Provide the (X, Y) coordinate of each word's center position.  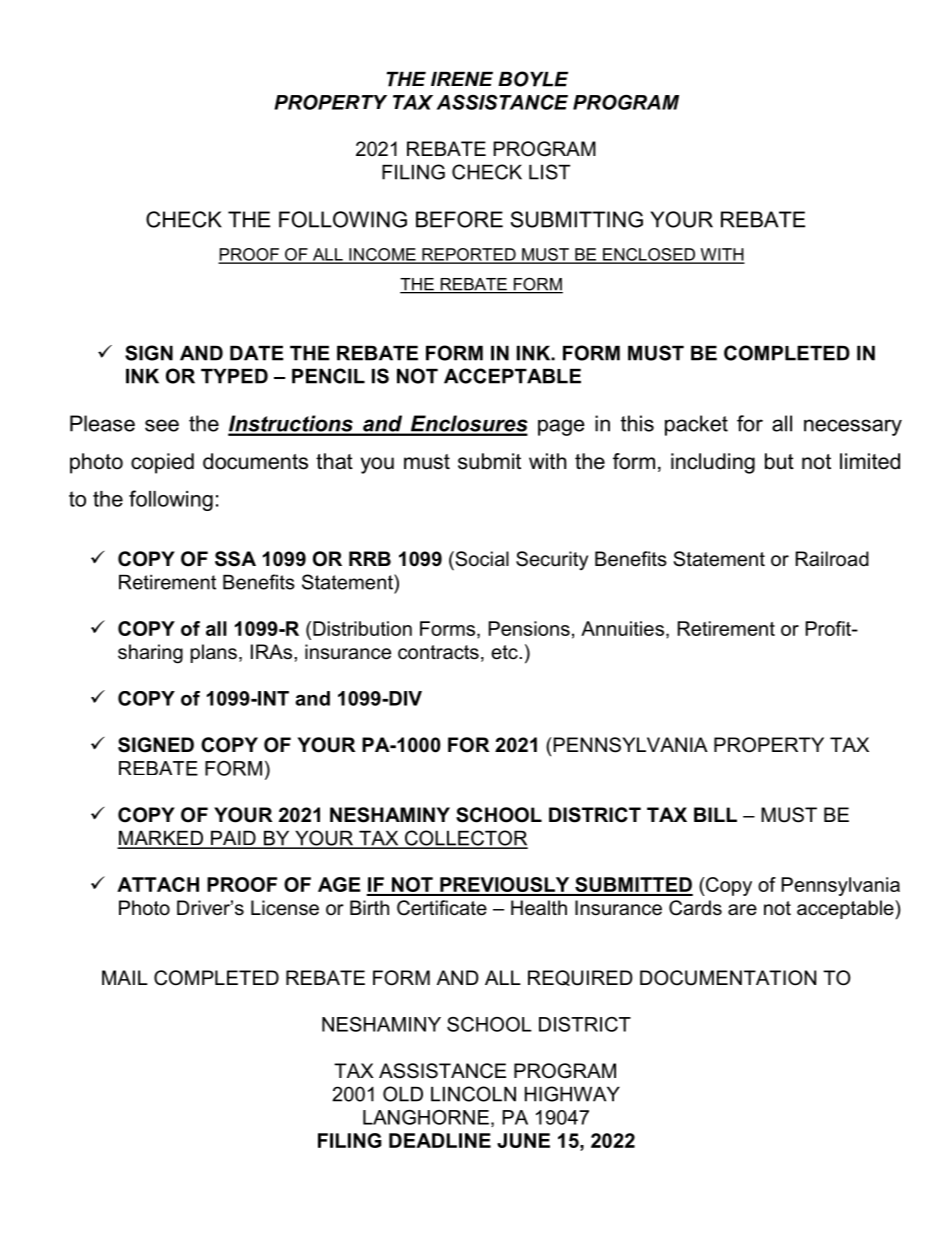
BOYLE (533, 79)
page (561, 427)
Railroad (832, 559)
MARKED (161, 839)
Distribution (362, 628)
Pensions (529, 628)
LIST (549, 172)
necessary (853, 427)
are (742, 910)
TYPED (234, 376)
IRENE (462, 79)
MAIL (125, 977)
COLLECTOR (465, 839)
